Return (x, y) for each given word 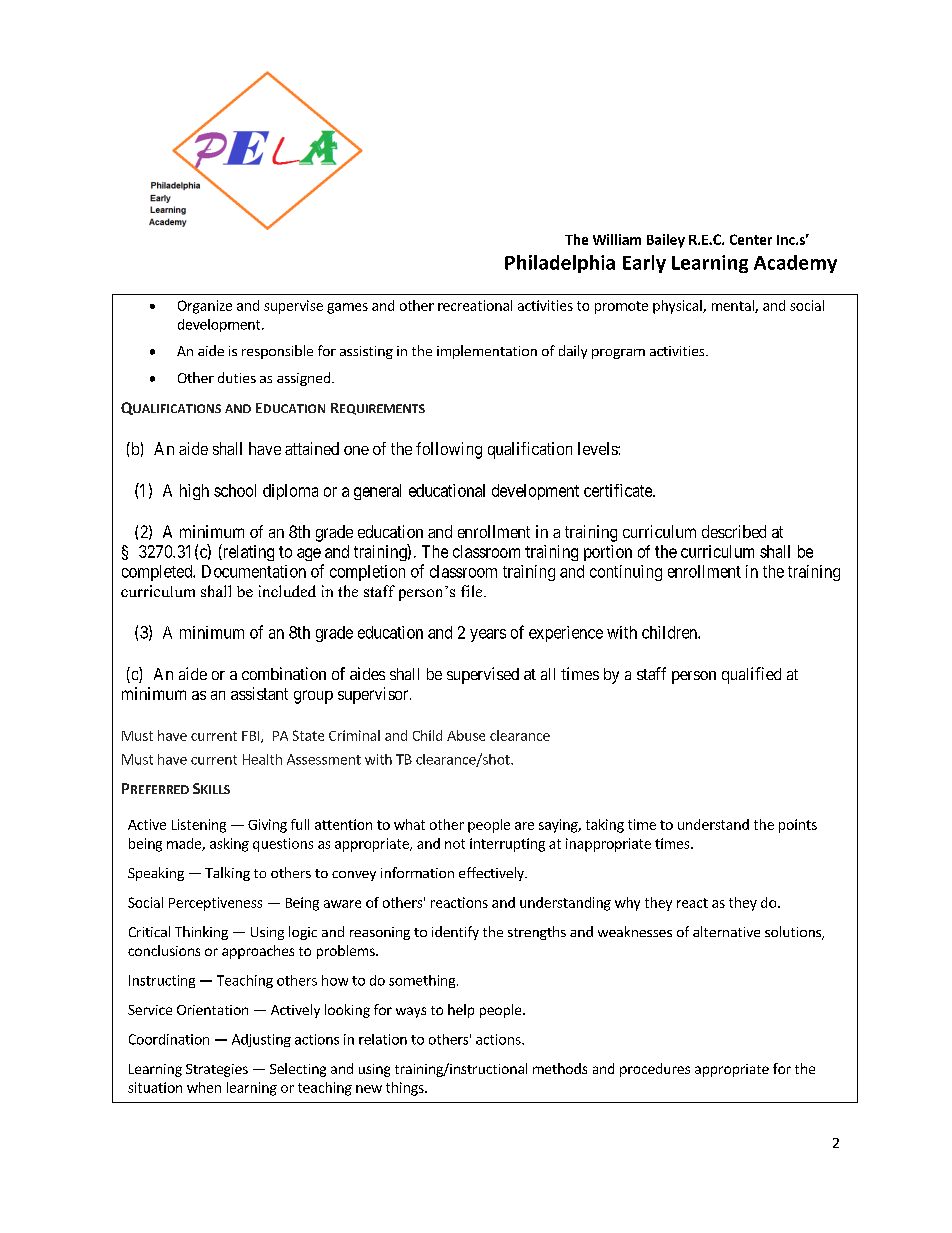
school (235, 490)
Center (751, 239)
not (455, 844)
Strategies (217, 1070)
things (406, 1089)
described (734, 531)
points (798, 826)
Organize (205, 307)
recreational (475, 305)
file (473, 591)
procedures (655, 1070)
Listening (199, 826)
